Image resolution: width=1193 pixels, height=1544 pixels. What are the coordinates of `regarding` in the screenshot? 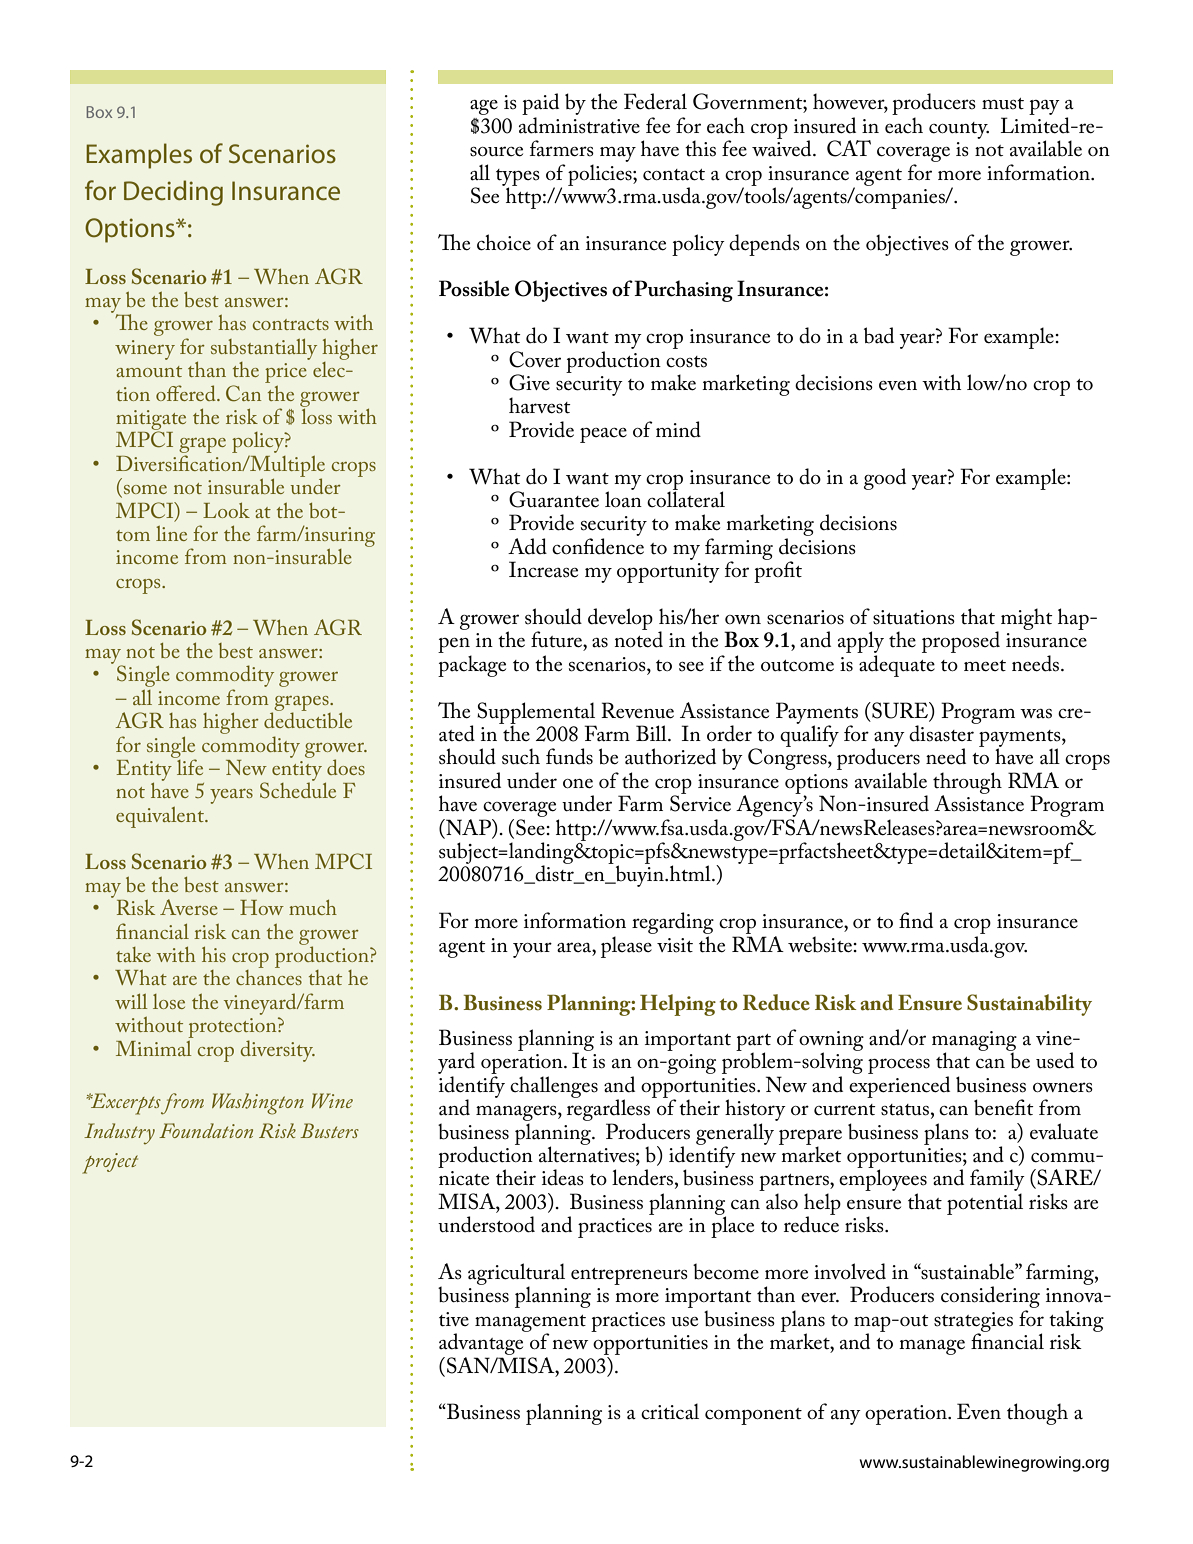 It's located at (673, 923).
